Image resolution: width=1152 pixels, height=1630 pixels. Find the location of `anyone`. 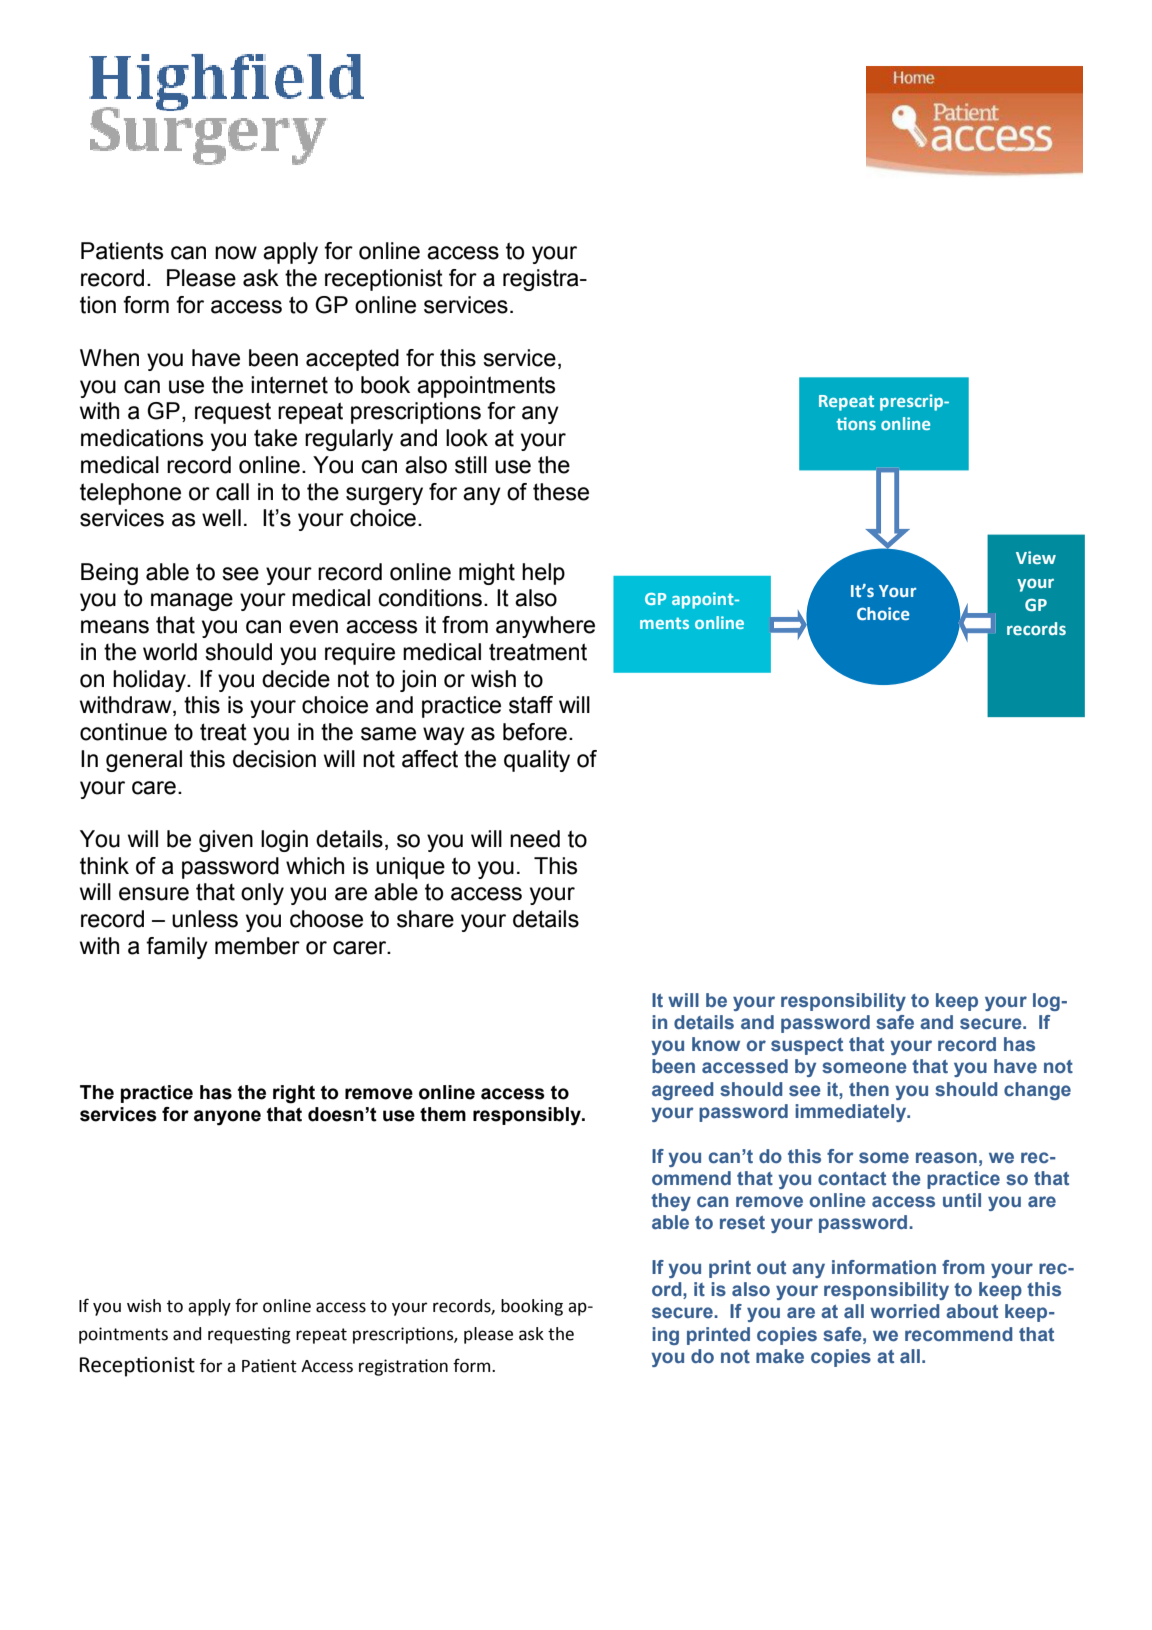

anyone is located at coordinates (227, 1118).
